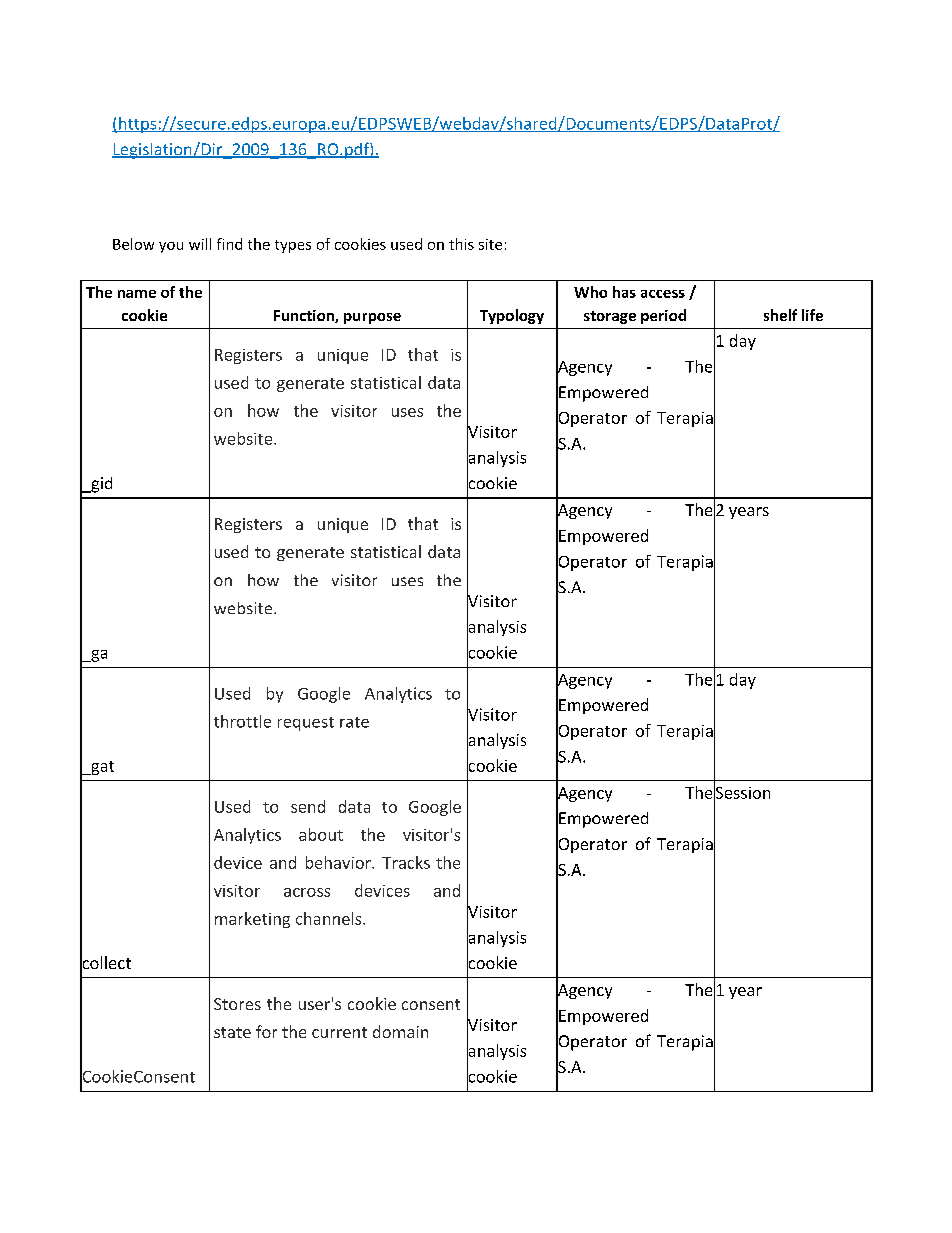 The height and width of the screenshot is (1233, 952). I want to click on find, so click(229, 244).
